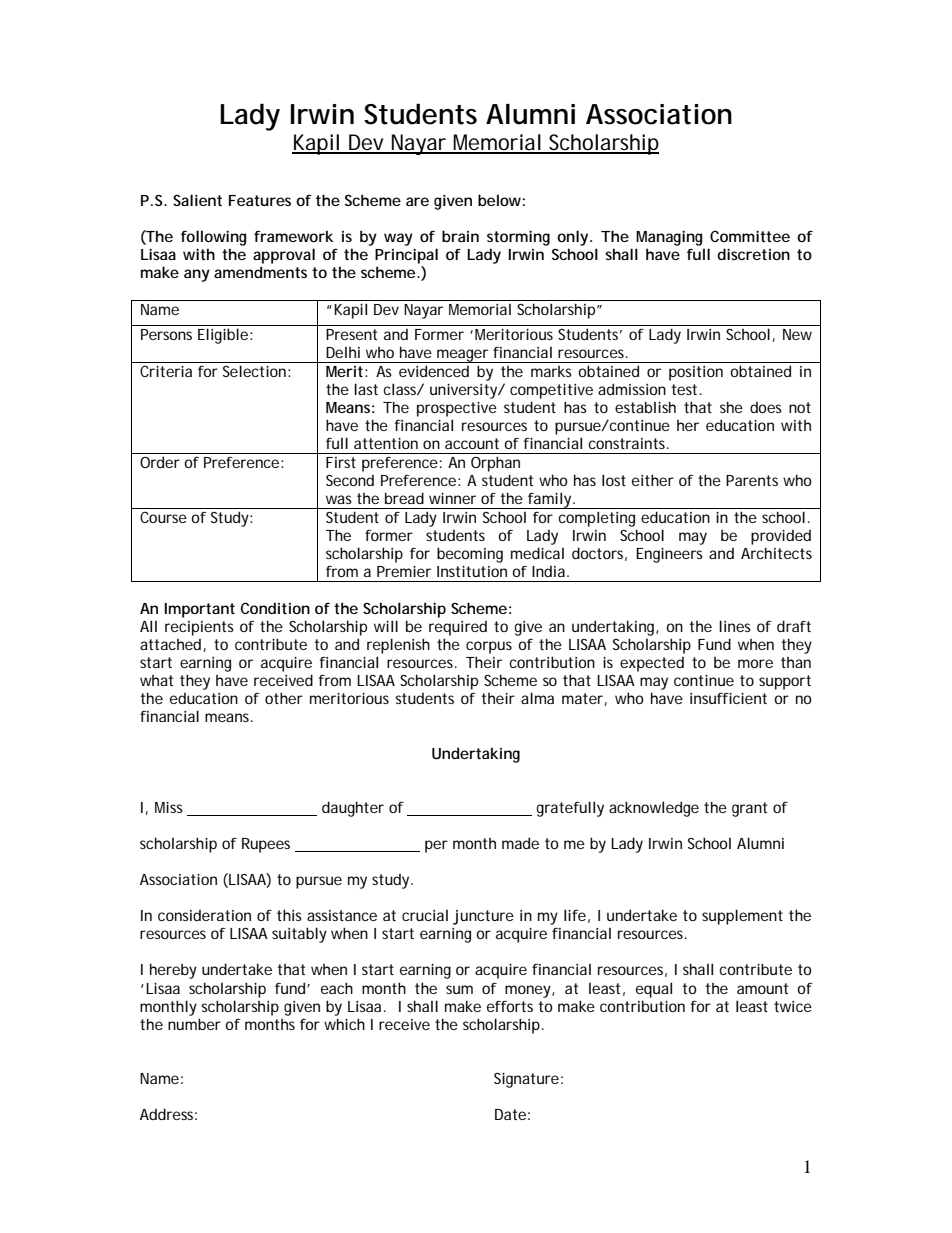 Image resolution: width=952 pixels, height=1233 pixels. Describe the element at coordinates (458, 628) in the screenshot. I see `required` at that location.
